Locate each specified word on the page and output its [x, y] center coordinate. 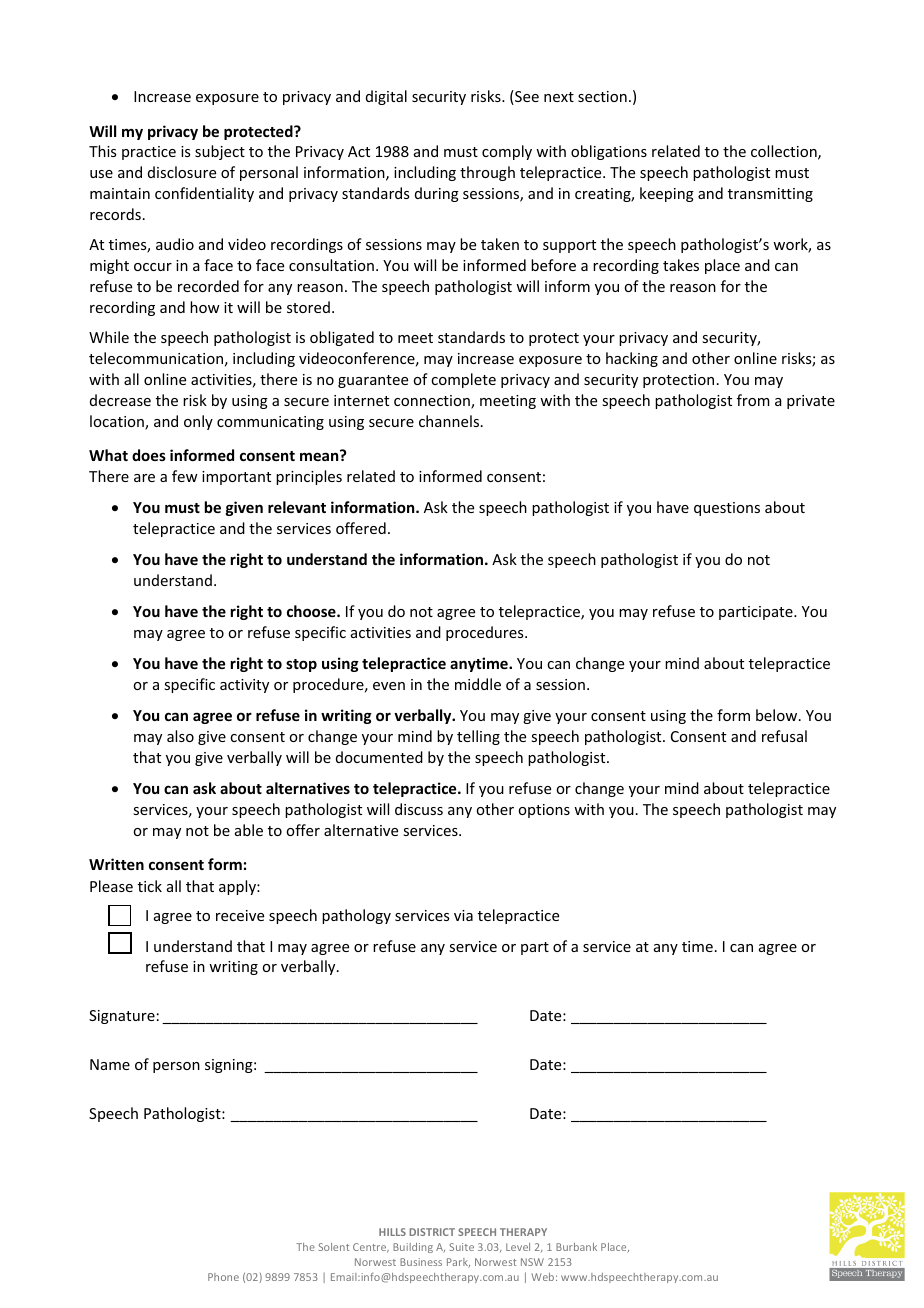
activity [244, 686]
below [778, 715]
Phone [223, 1277]
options [544, 811]
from [753, 400]
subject [220, 152]
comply [507, 152]
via [463, 915]
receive [240, 915]
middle [478, 684]
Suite [462, 1247]
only [198, 422]
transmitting [770, 195]
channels [449, 421]
